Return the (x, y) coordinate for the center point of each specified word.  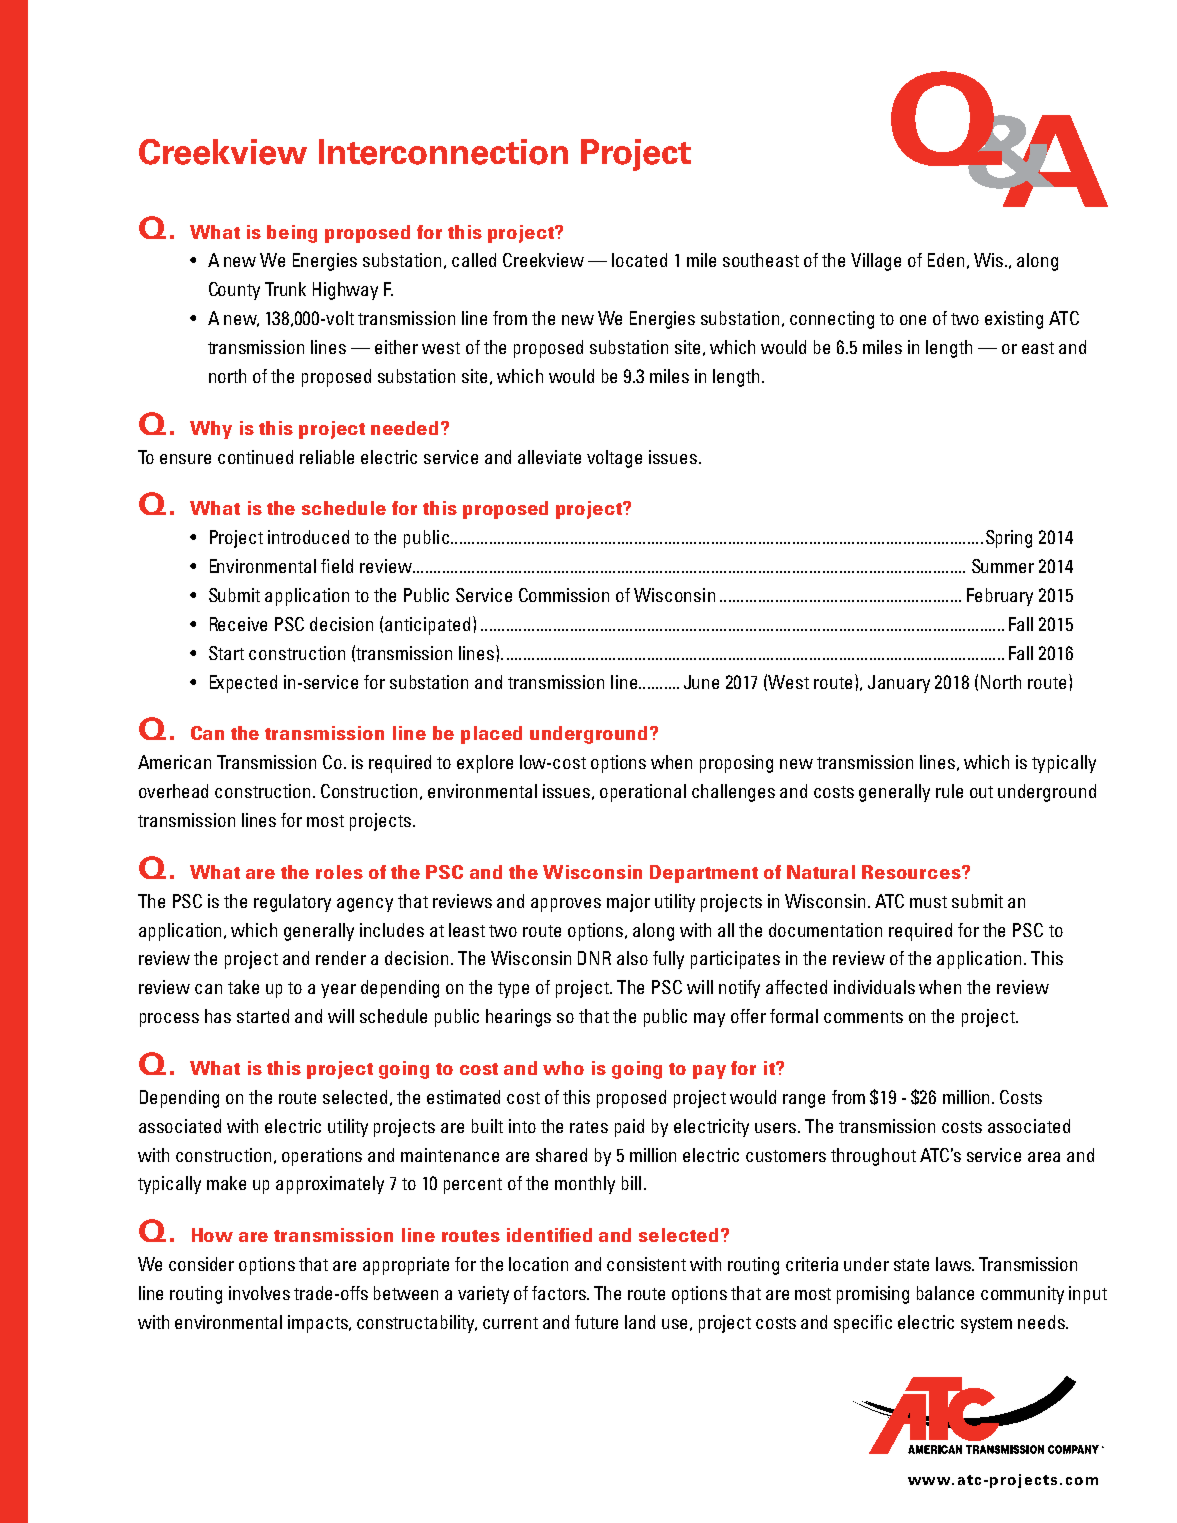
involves (259, 1293)
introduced (308, 537)
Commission (564, 595)
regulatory (292, 903)
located (639, 260)
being (292, 234)
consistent (646, 1264)
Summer (1003, 566)
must (928, 902)
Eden (946, 260)
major (628, 903)
